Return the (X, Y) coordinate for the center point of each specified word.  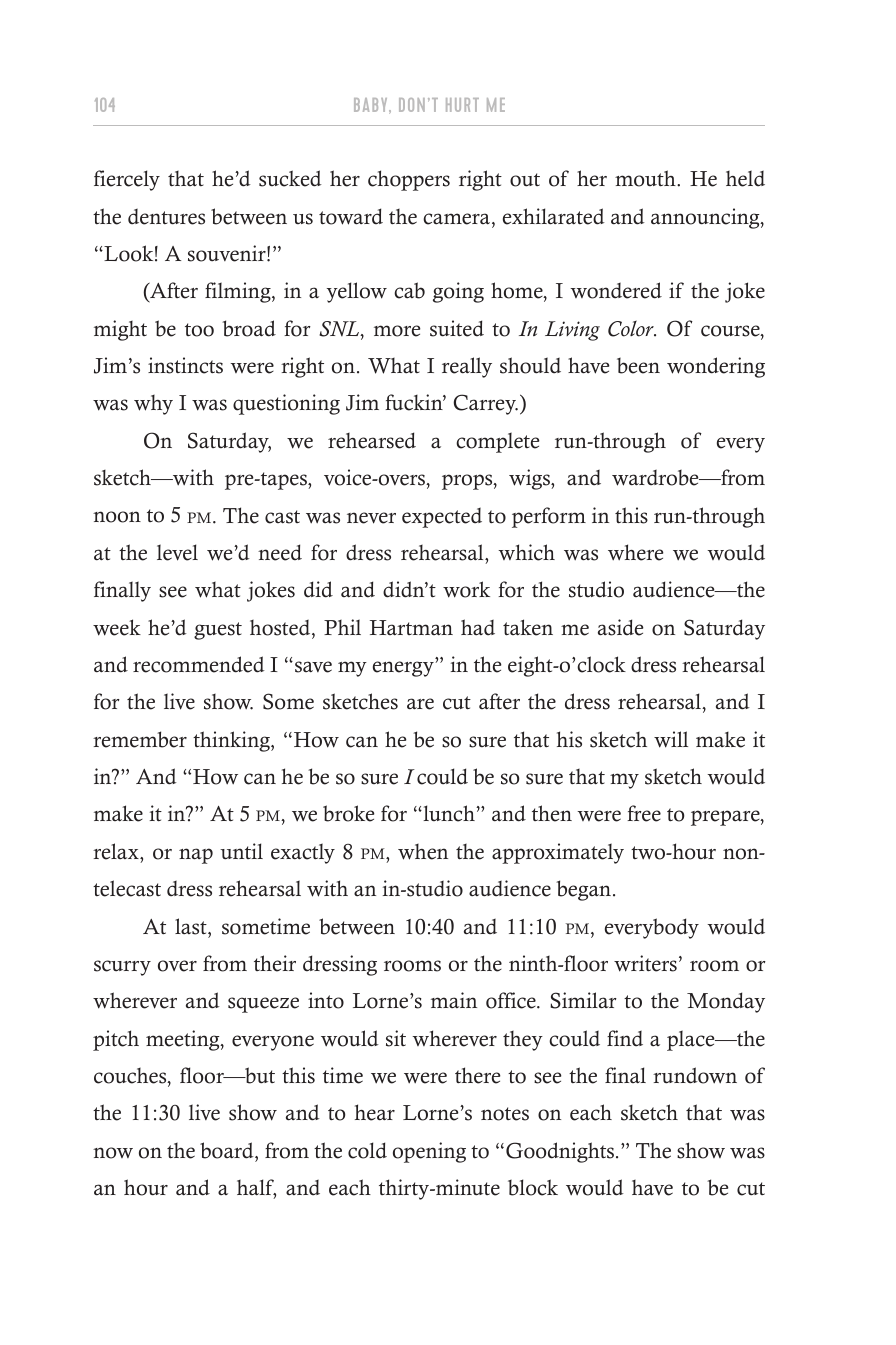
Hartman (411, 628)
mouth (646, 178)
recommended (199, 664)
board (228, 1150)
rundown (695, 1075)
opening (429, 1152)
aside (620, 627)
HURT (462, 105)
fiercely (127, 180)
